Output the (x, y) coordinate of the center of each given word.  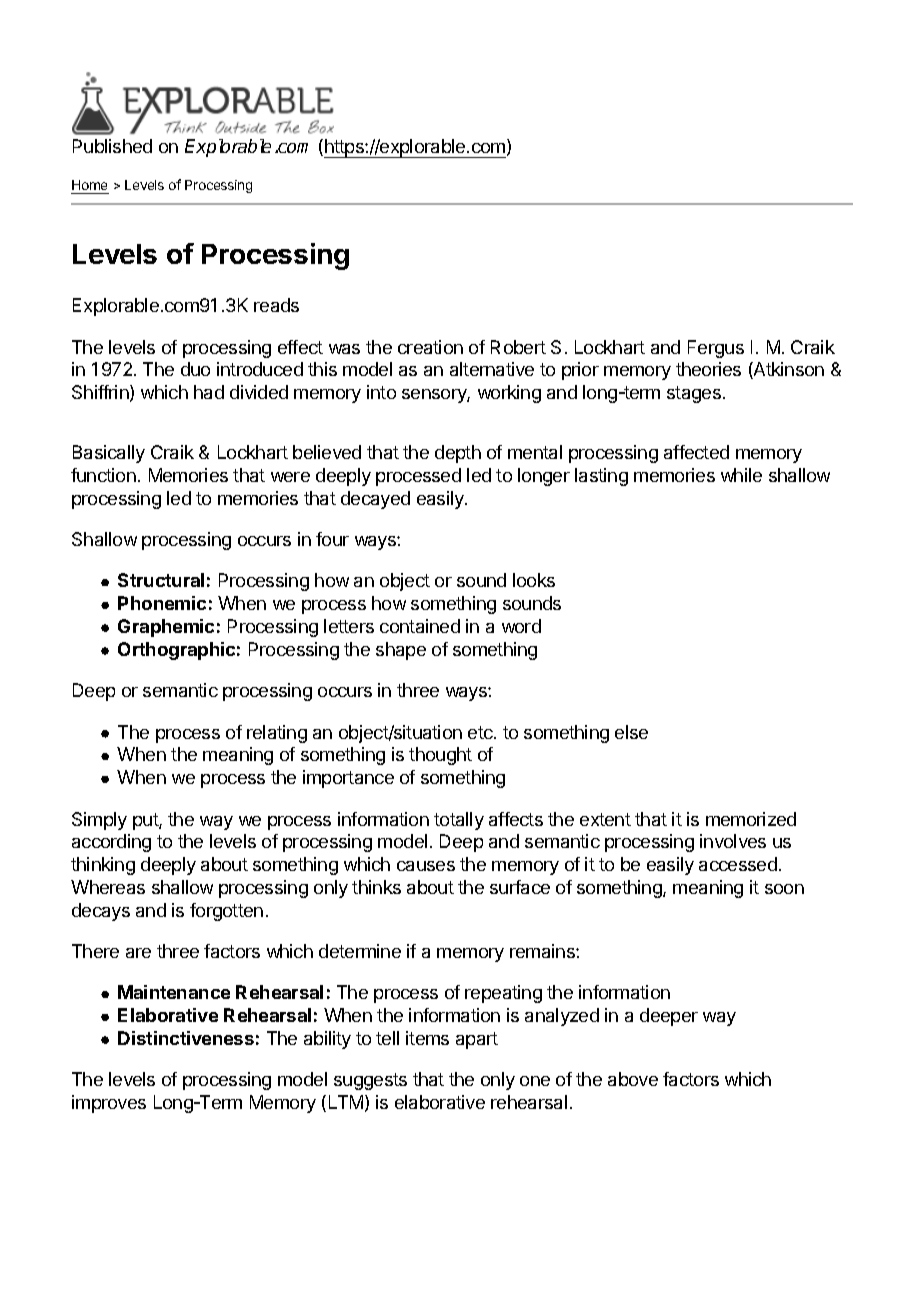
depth (458, 454)
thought (440, 756)
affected (696, 452)
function (103, 475)
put (146, 821)
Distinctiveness (186, 1038)
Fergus (716, 349)
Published (112, 146)
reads (276, 305)
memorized (751, 819)
